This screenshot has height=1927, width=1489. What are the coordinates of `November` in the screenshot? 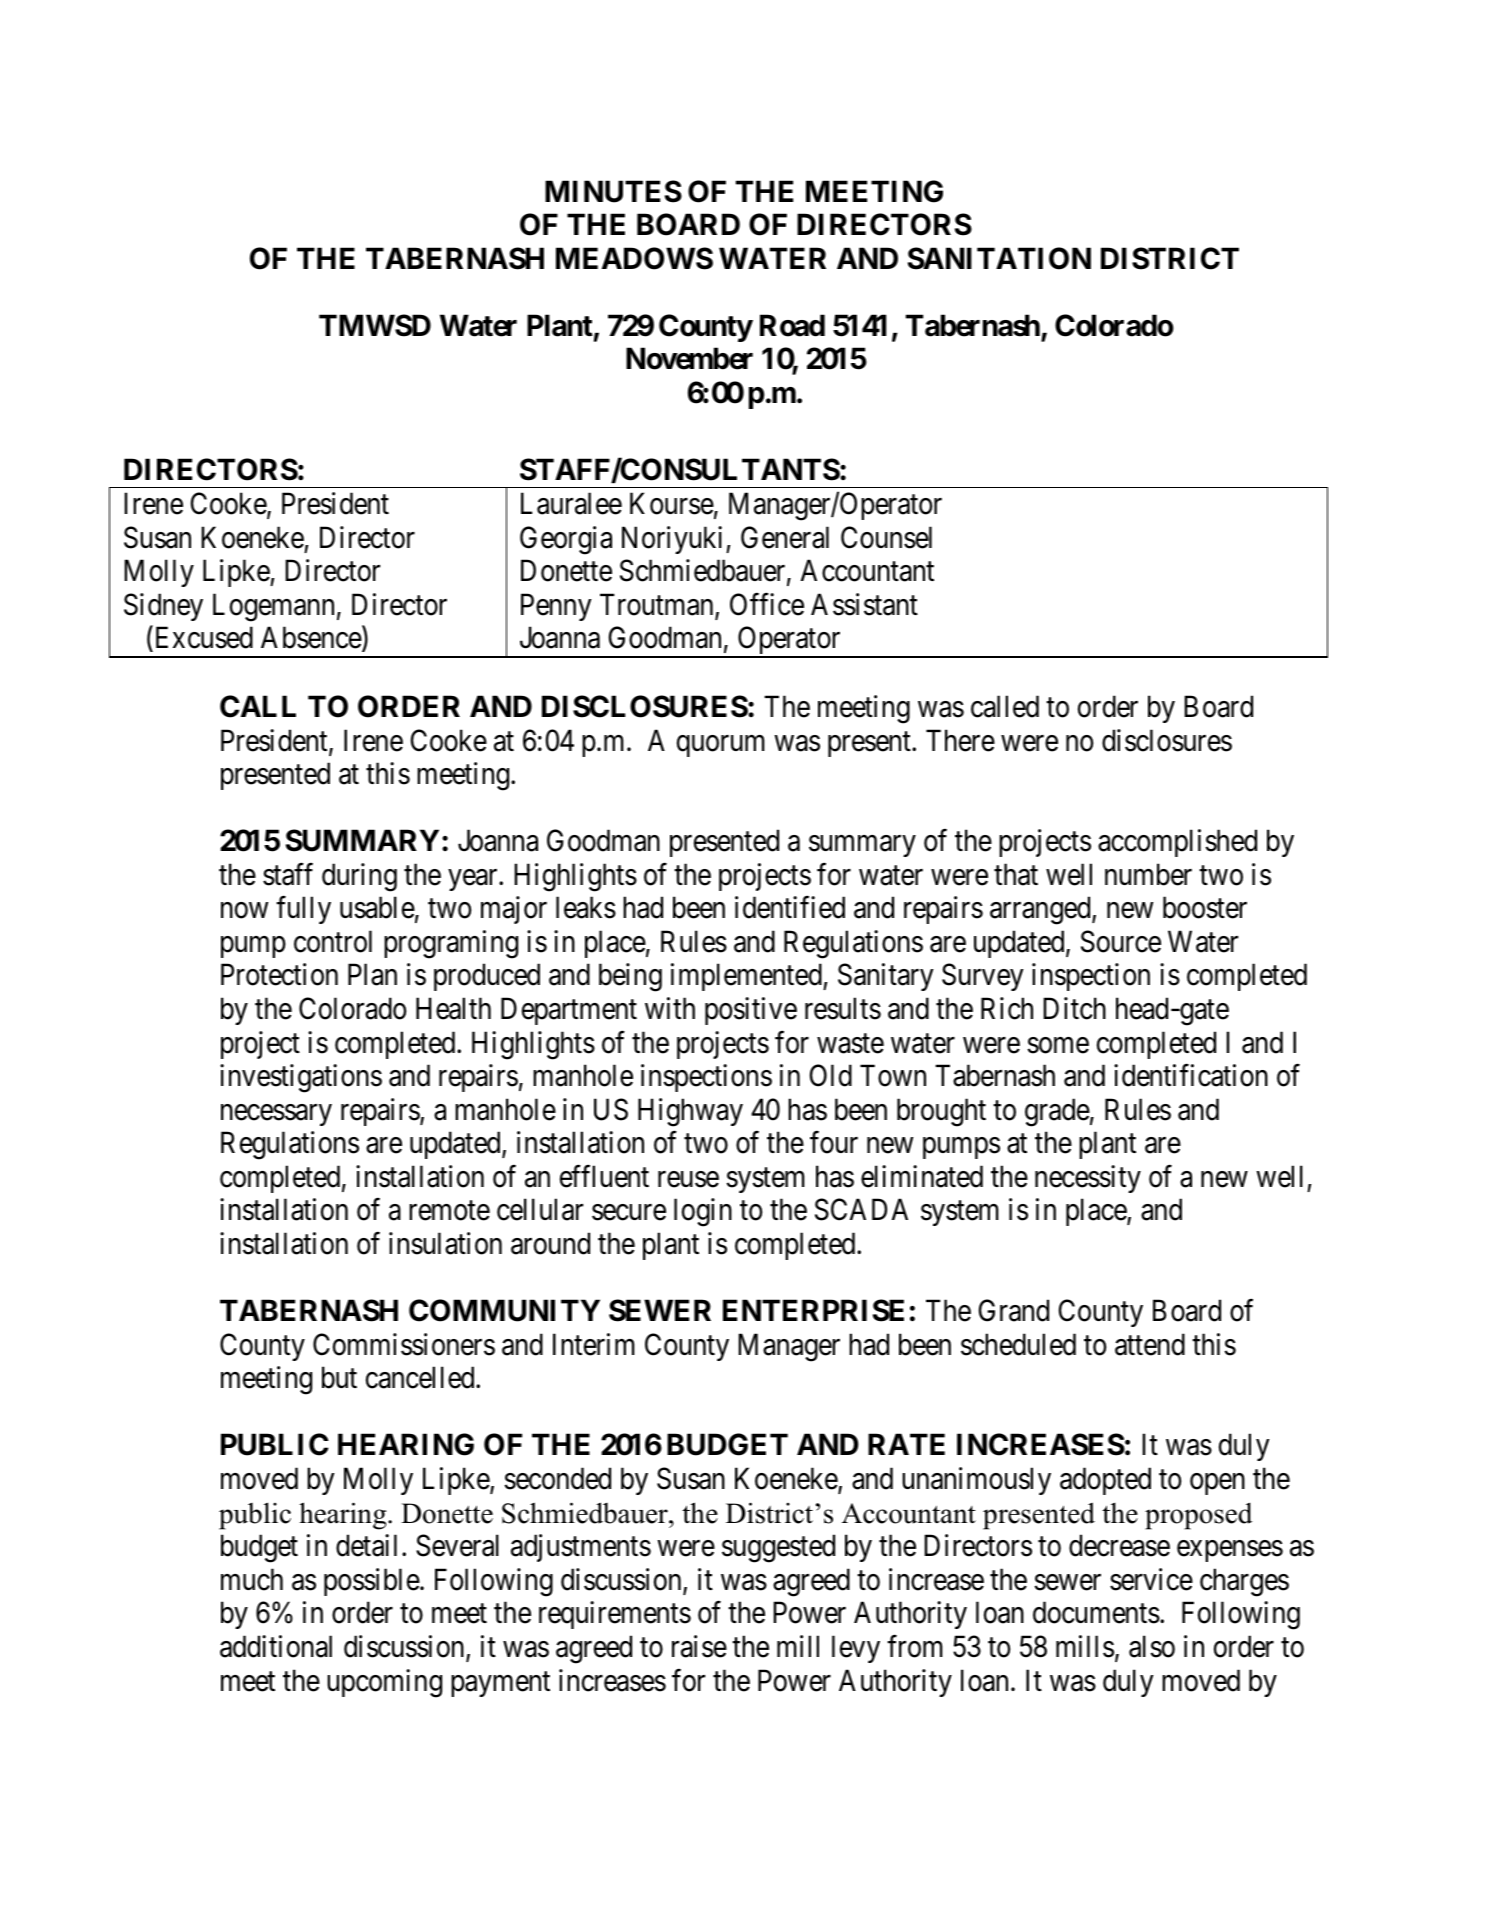 It's located at (689, 359).
